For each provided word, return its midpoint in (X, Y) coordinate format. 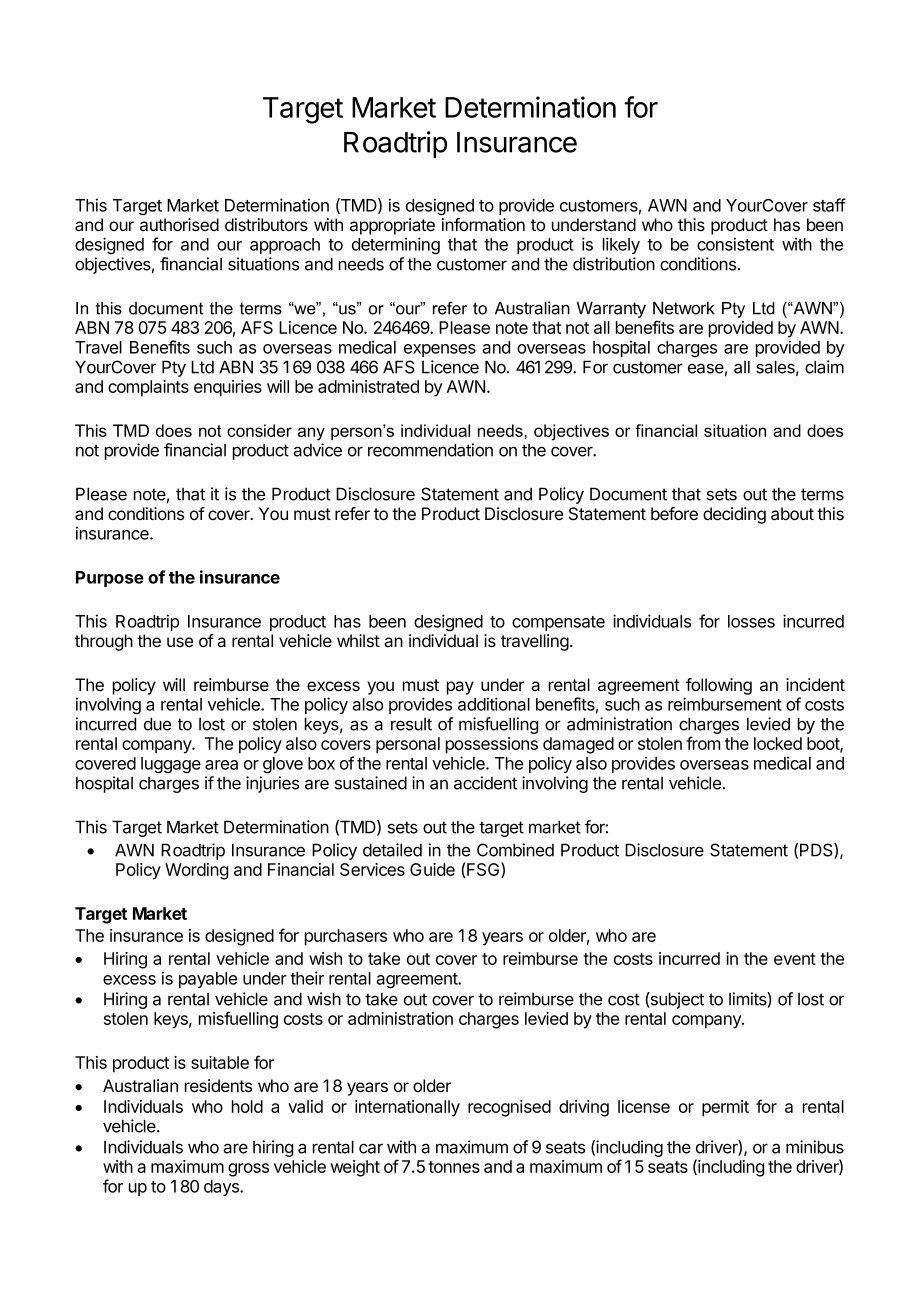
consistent (735, 244)
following (719, 686)
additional (494, 704)
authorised (179, 225)
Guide (432, 869)
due (157, 724)
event (795, 959)
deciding (734, 515)
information (483, 225)
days (222, 1188)
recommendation (430, 450)
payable (208, 980)
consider (259, 430)
